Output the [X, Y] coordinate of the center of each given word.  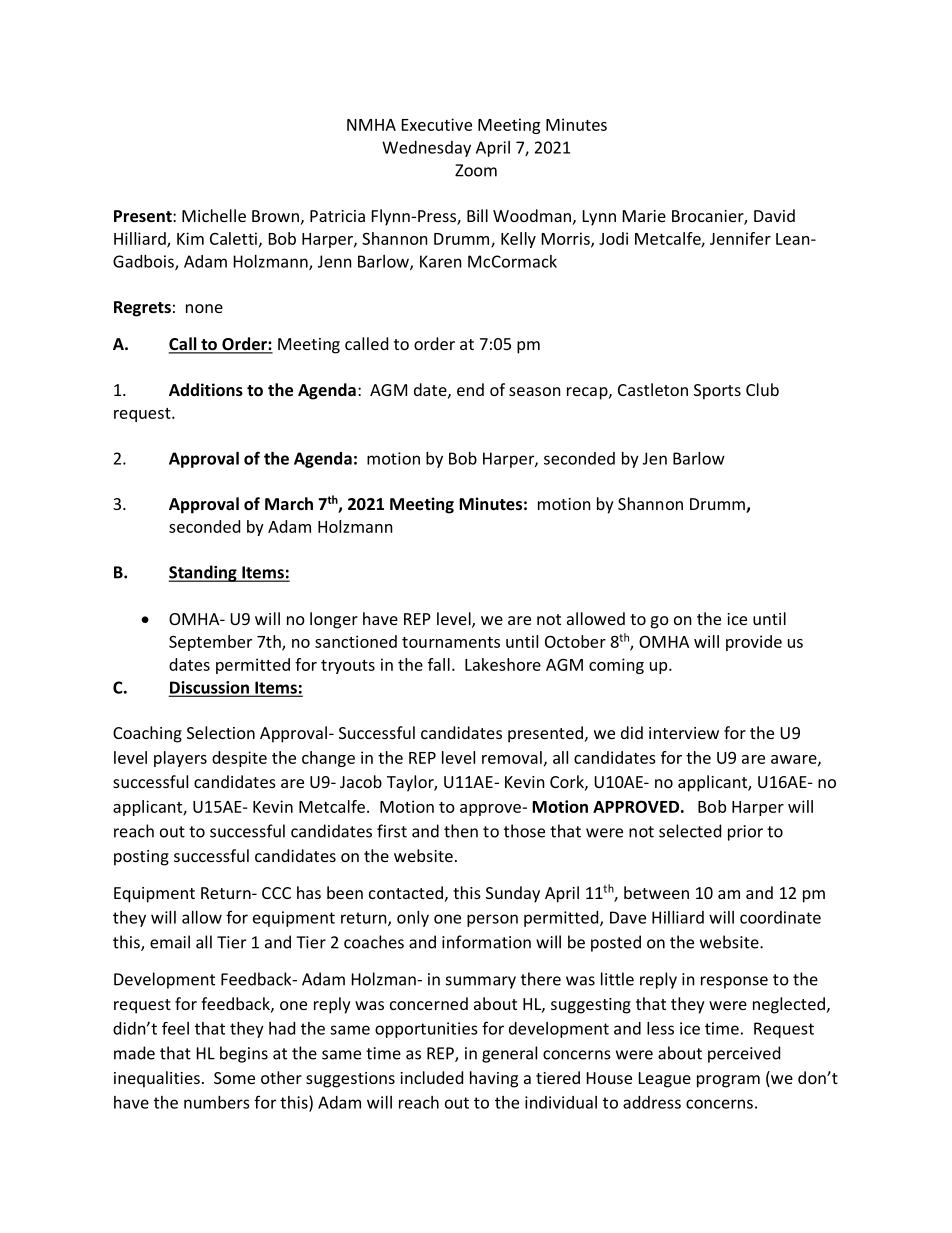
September [210, 643]
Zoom [476, 170]
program [728, 1081]
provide [754, 643]
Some [234, 1078]
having [494, 1079]
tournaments [451, 642]
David [774, 215]
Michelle [214, 215]
